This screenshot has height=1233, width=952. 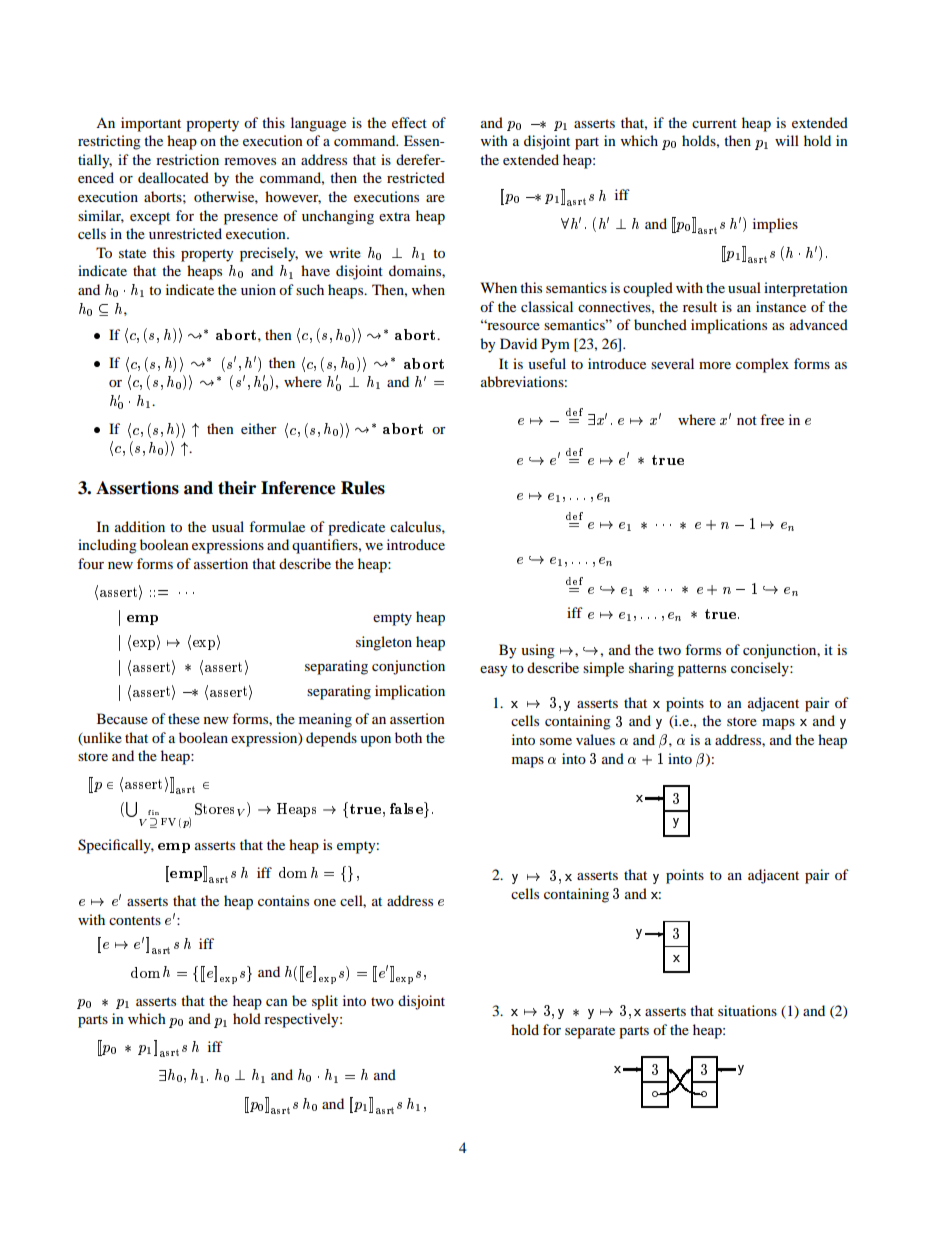 I want to click on current, so click(x=714, y=123).
